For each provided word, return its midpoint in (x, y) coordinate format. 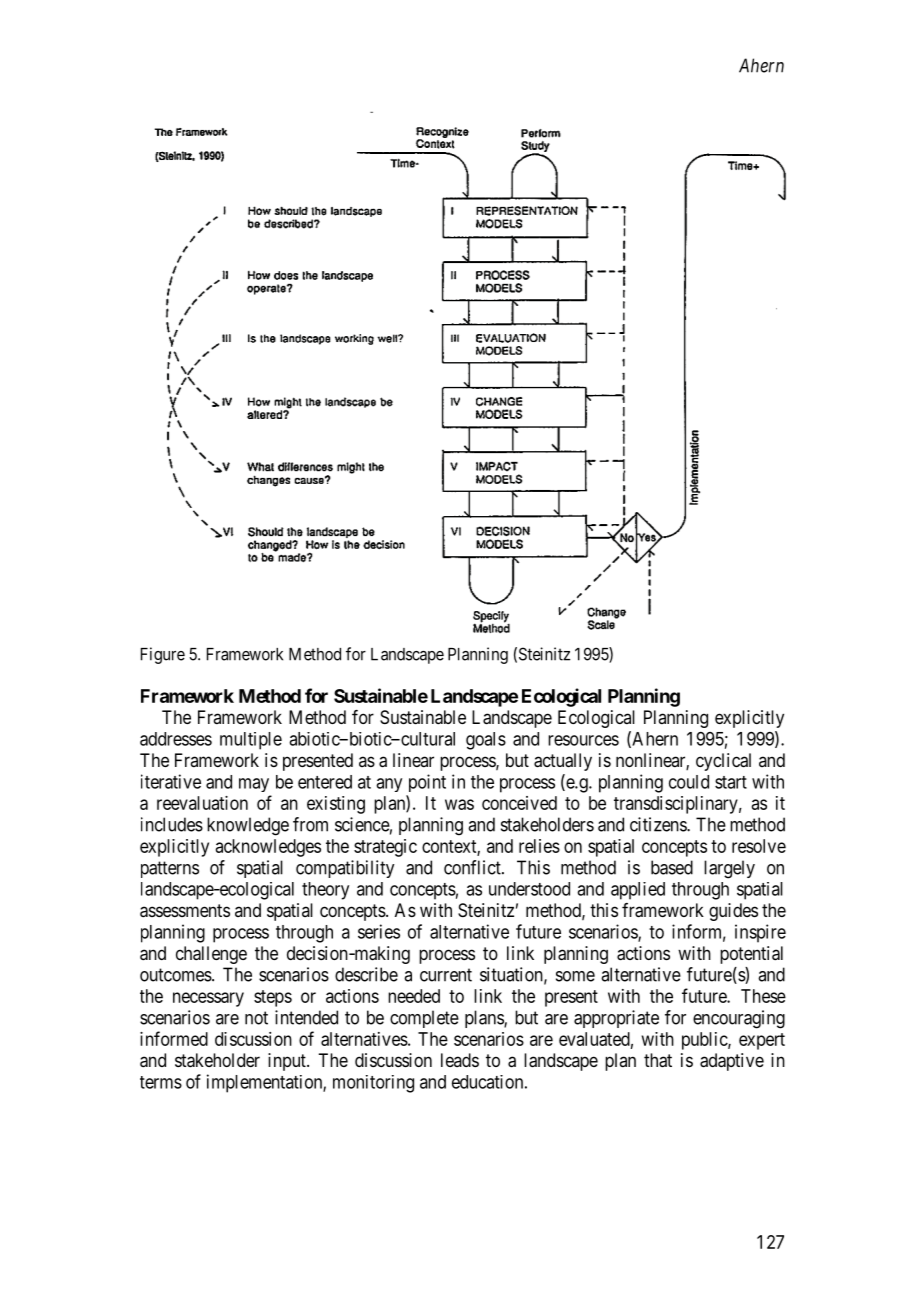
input (288, 1062)
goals (486, 741)
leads (460, 1060)
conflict (473, 867)
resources (583, 740)
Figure (163, 655)
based (672, 867)
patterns (170, 869)
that (658, 1060)
